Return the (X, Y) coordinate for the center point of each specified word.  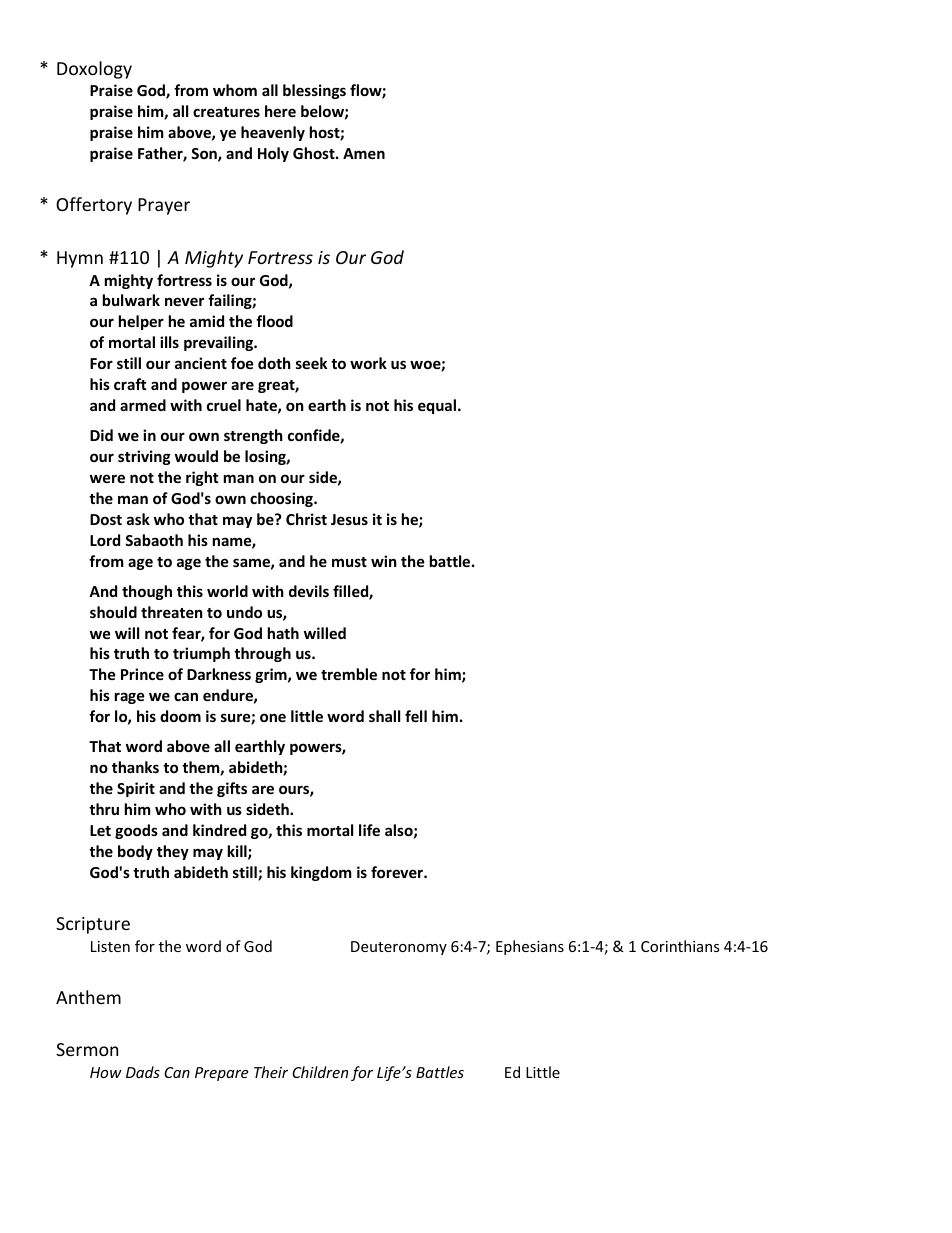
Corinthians (680, 946)
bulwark (131, 300)
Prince (142, 674)
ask (138, 519)
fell (416, 716)
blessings (314, 91)
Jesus (349, 519)
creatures (226, 112)
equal (438, 406)
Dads (143, 1072)
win (384, 561)
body (135, 852)
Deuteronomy (399, 948)
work (368, 363)
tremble (349, 674)
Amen (364, 153)
